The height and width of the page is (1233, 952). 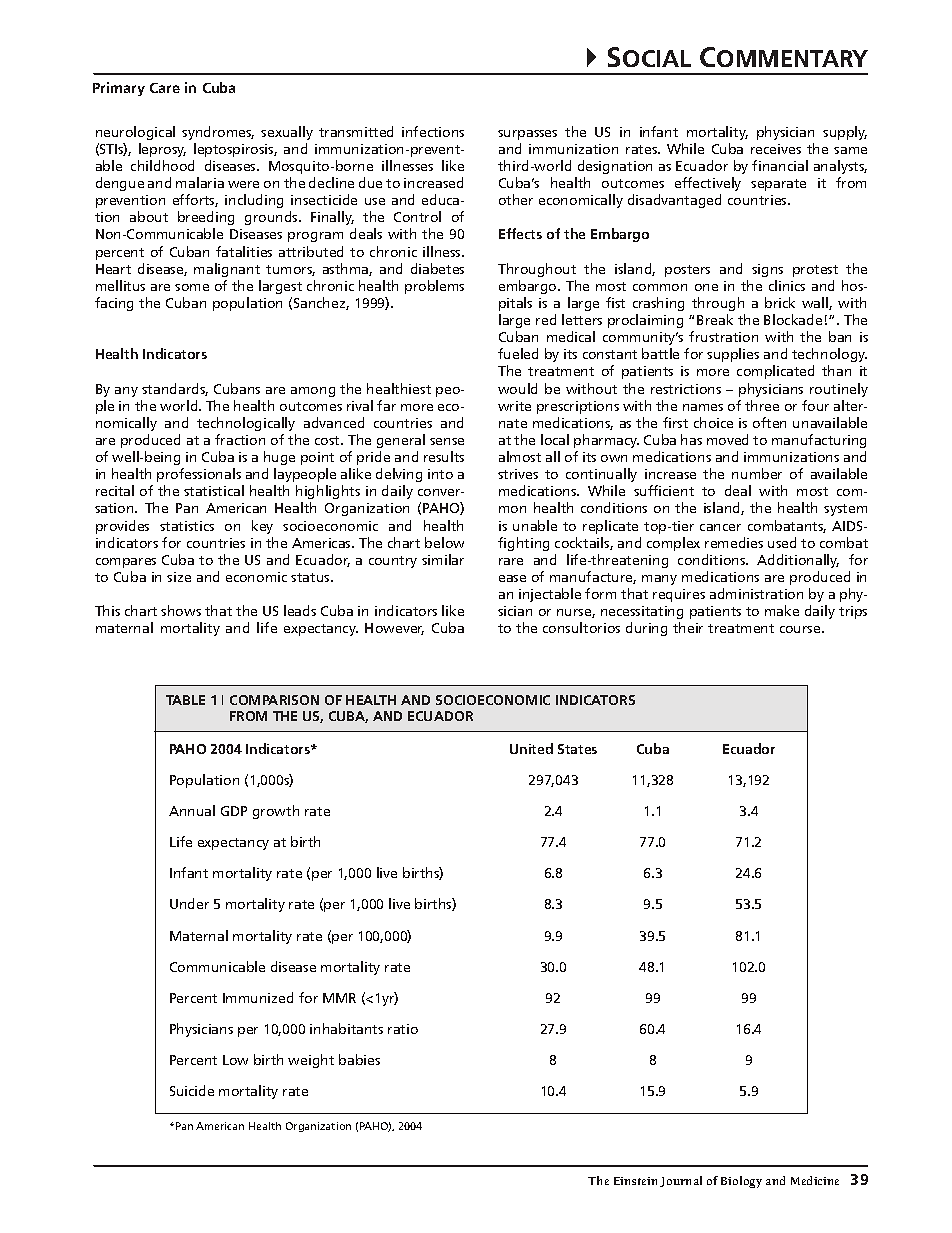 What do you see at coordinates (635, 1181) in the page?
I see `Einstein` at bounding box center [635, 1181].
